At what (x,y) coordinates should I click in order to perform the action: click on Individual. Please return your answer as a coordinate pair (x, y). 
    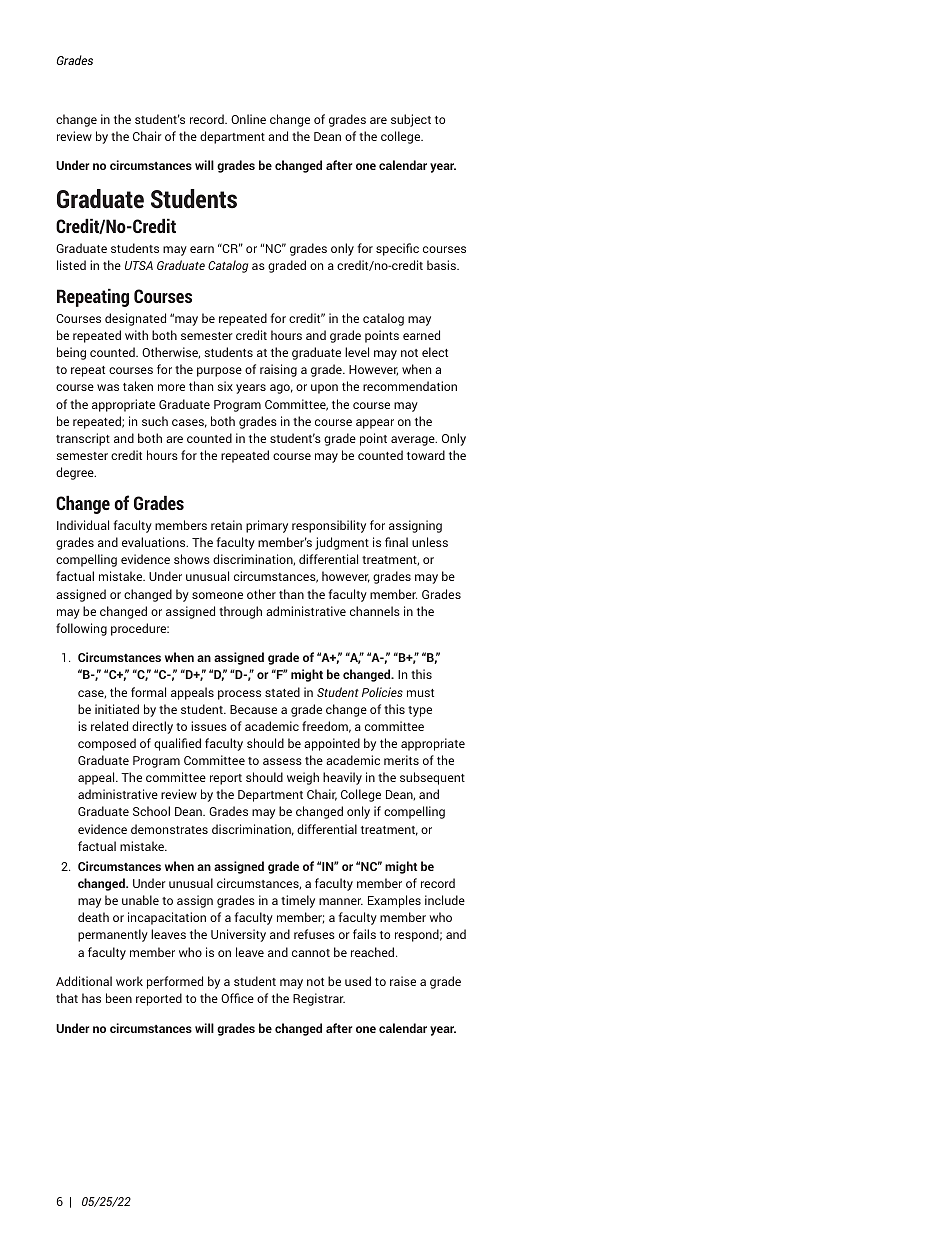
    Looking at the image, I should click on (83, 525).
